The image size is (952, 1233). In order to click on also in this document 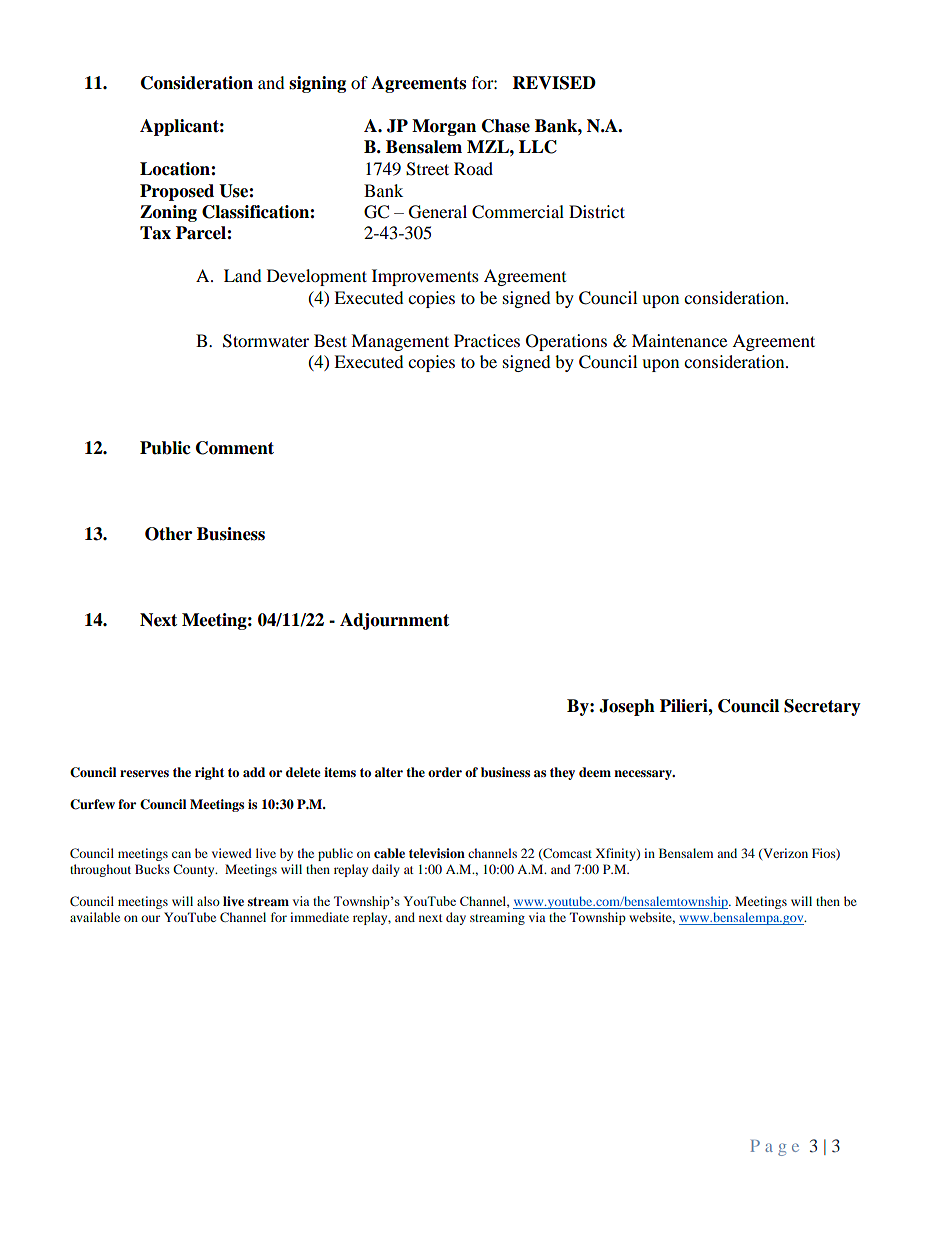, I will do `click(208, 901)`.
